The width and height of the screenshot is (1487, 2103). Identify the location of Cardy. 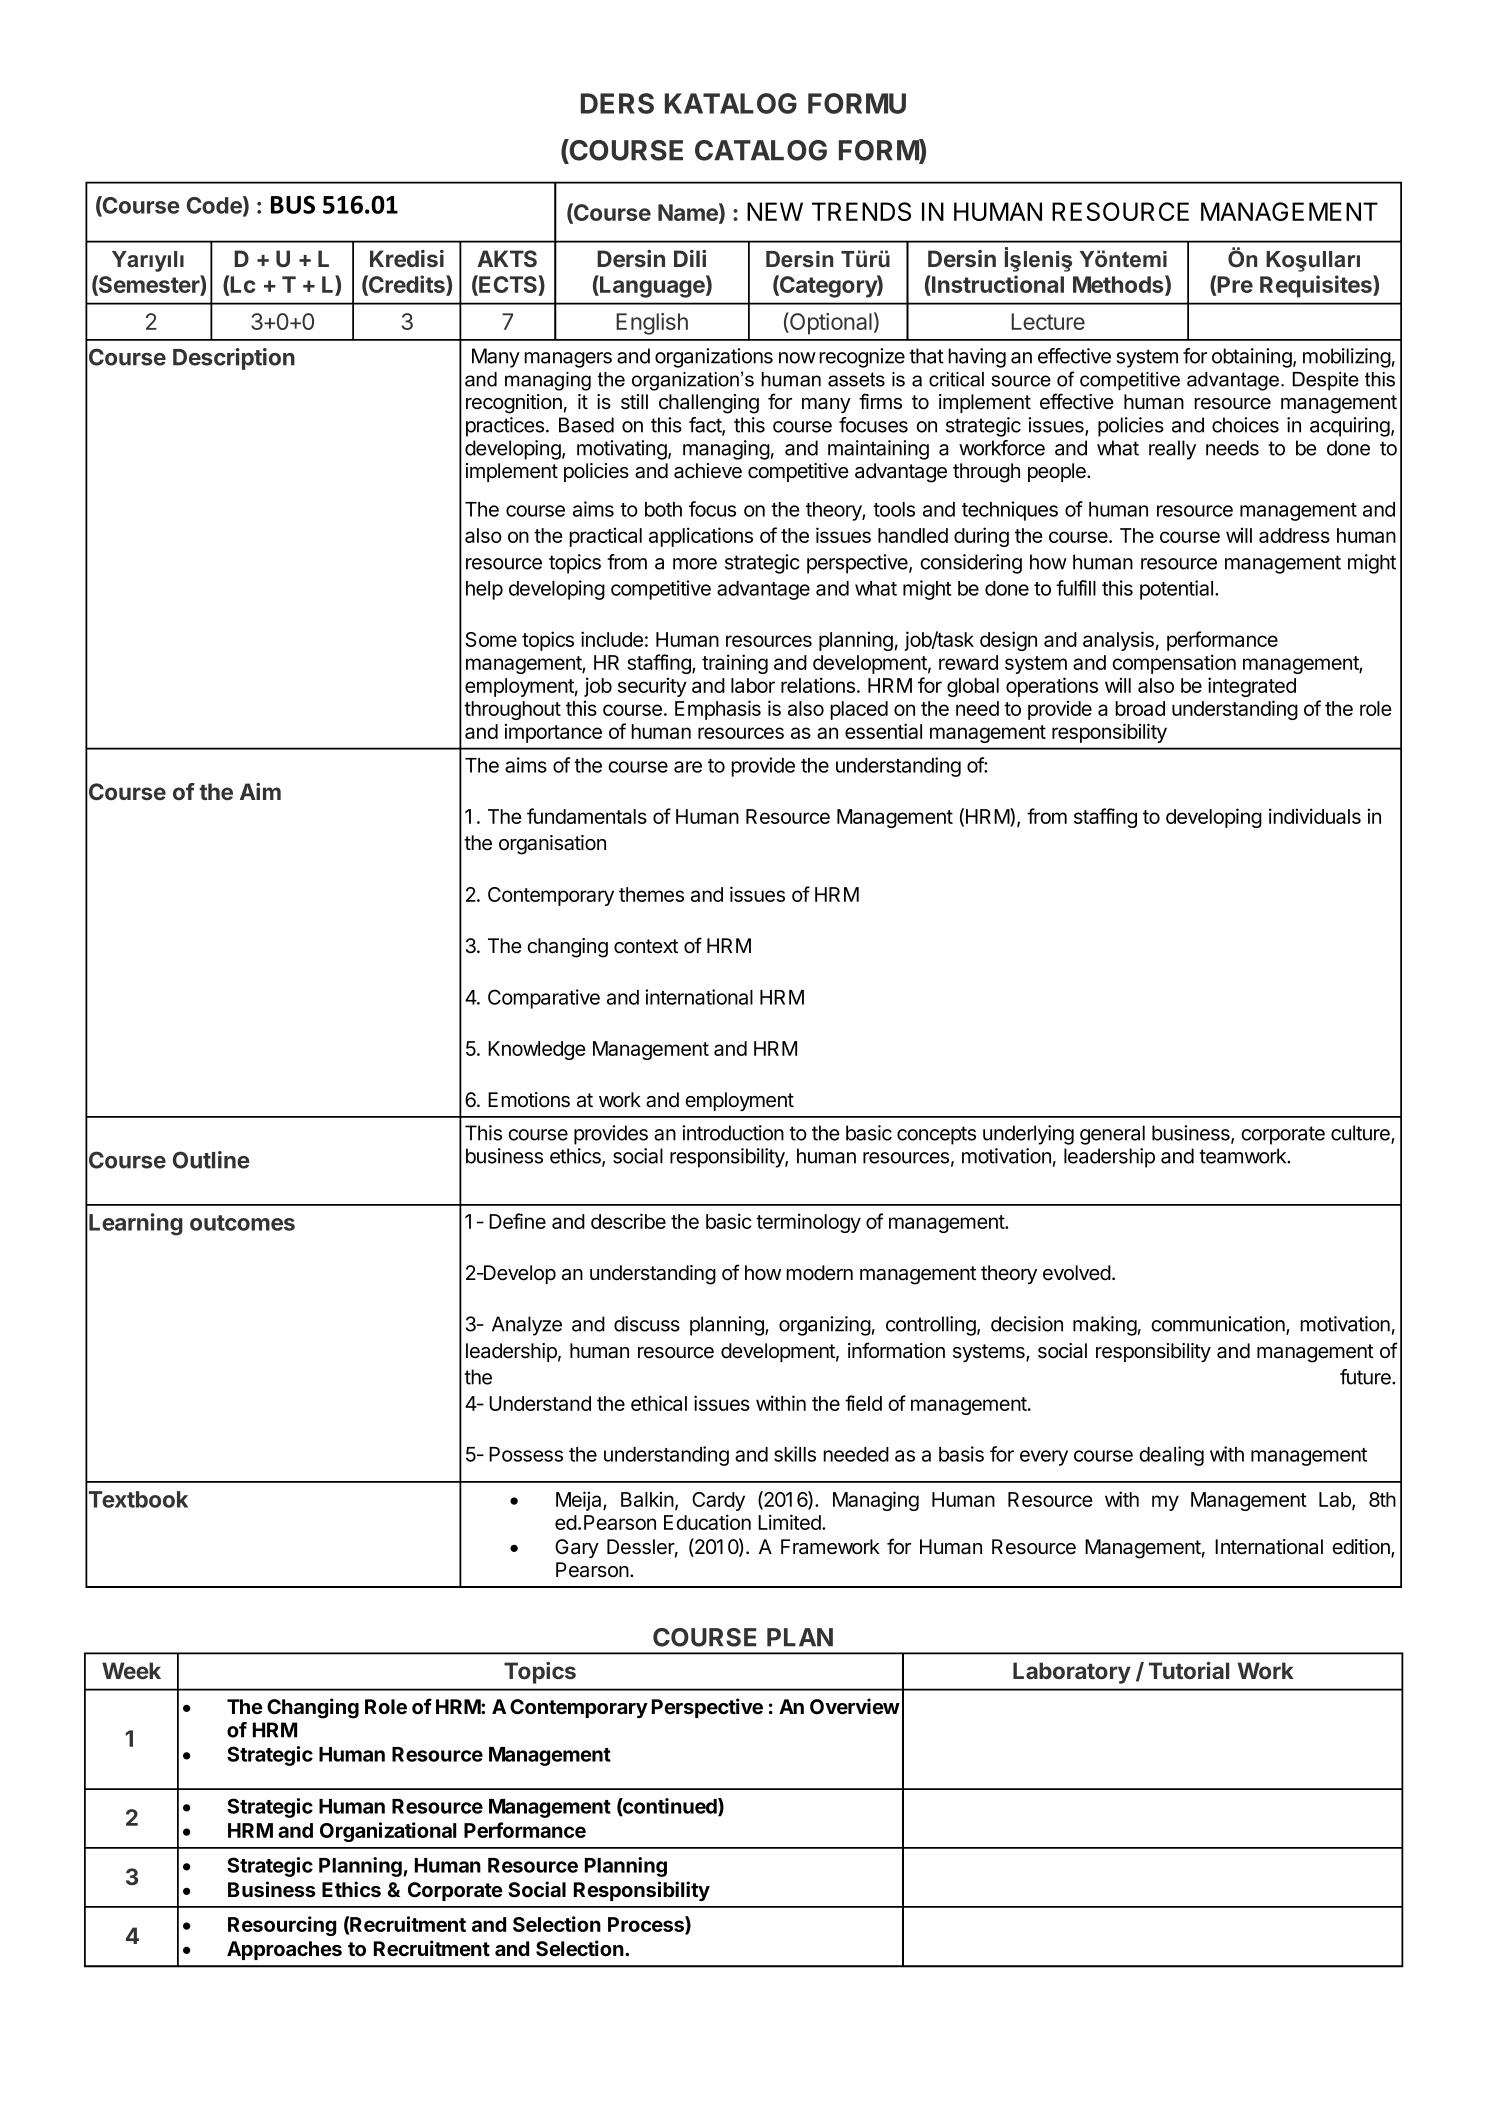
(718, 1501).
